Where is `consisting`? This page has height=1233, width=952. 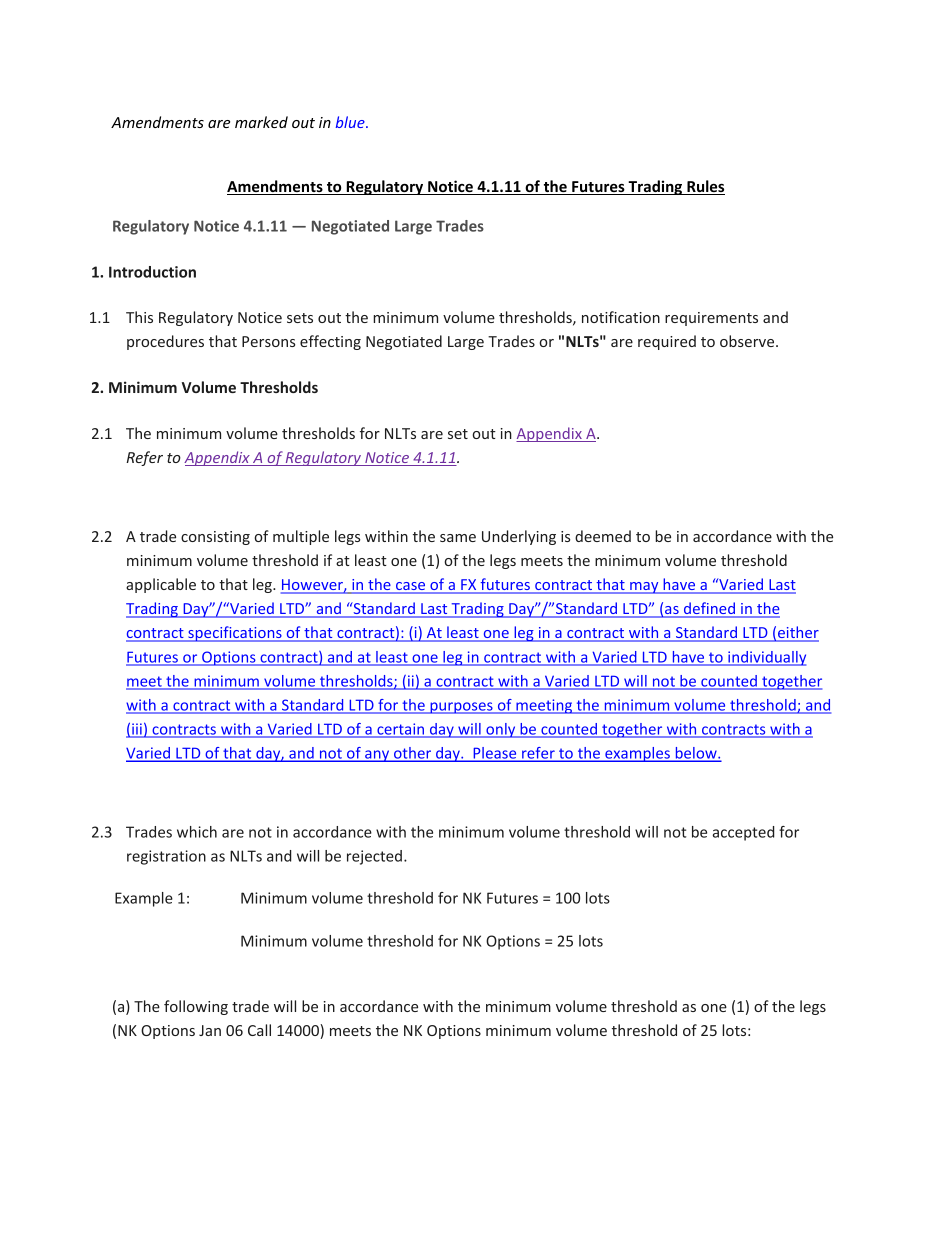
consisting is located at coordinates (215, 538).
